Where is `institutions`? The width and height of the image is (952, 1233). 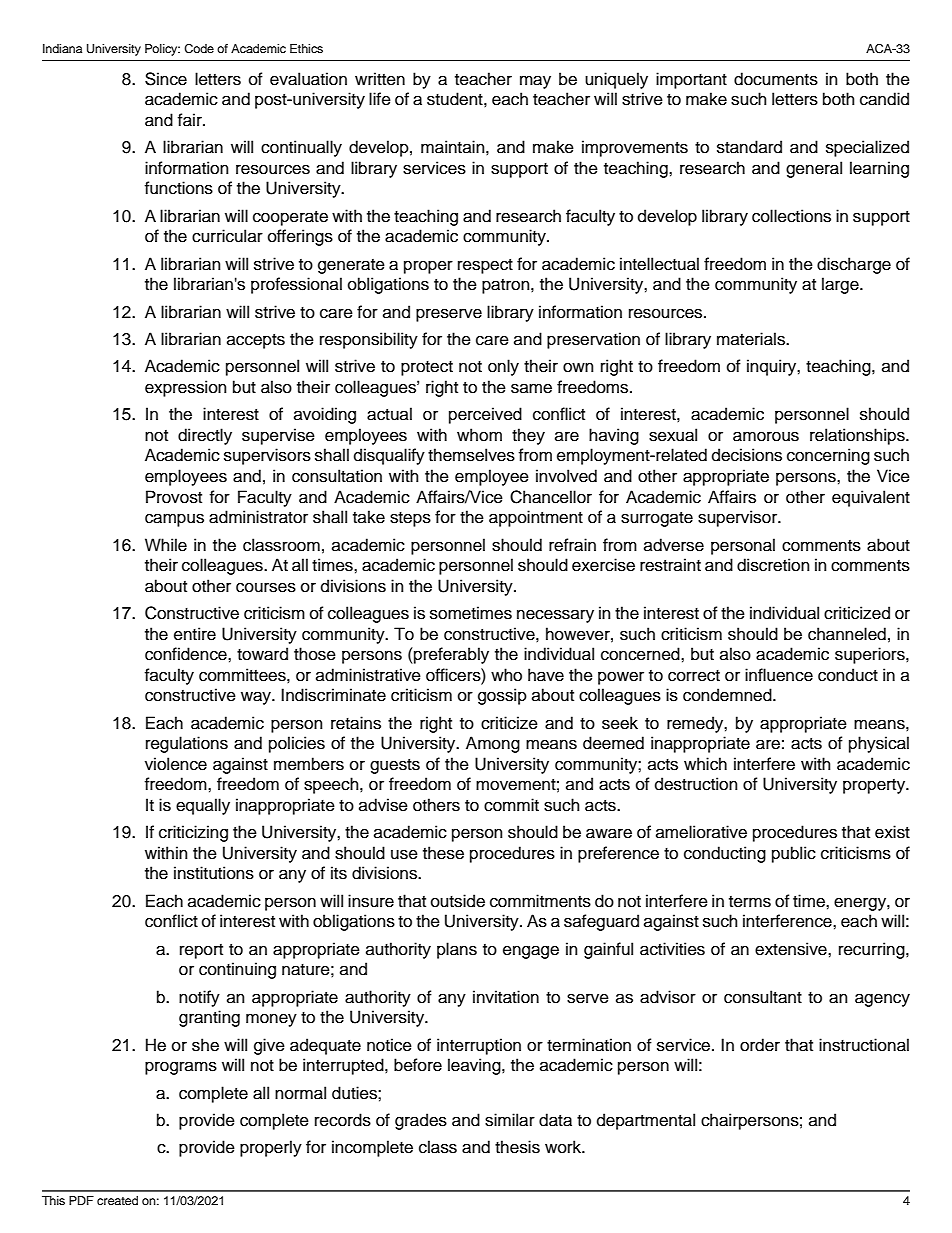 institutions is located at coordinates (214, 873).
